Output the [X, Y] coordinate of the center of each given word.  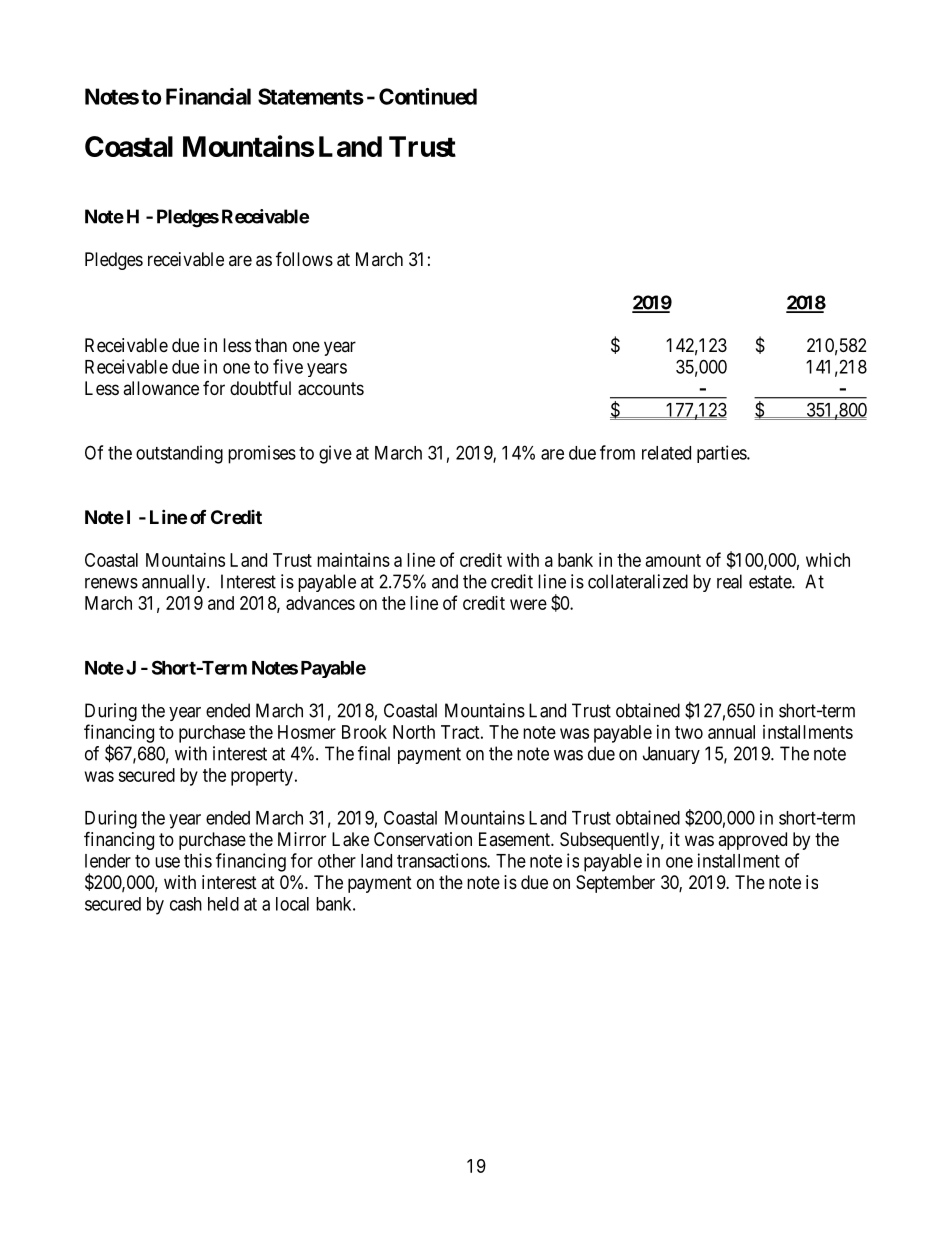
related [666, 453]
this [198, 860]
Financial [208, 96]
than [271, 345]
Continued [428, 96]
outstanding [179, 454]
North [414, 732]
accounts [331, 389]
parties [722, 454]
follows [304, 258]
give [335, 454]
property [262, 777]
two [689, 732]
